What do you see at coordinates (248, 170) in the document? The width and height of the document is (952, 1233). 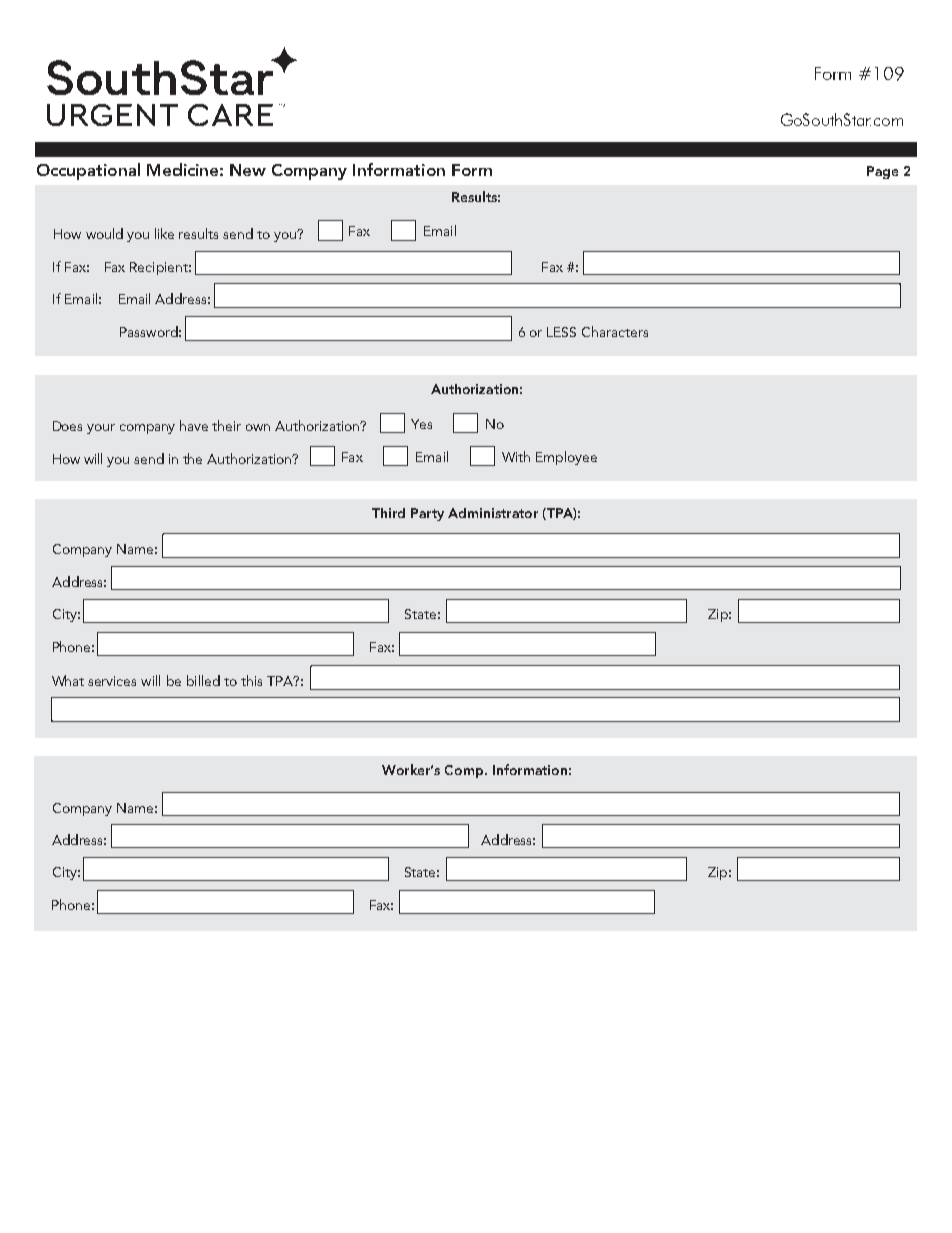 I see `New` at bounding box center [248, 170].
